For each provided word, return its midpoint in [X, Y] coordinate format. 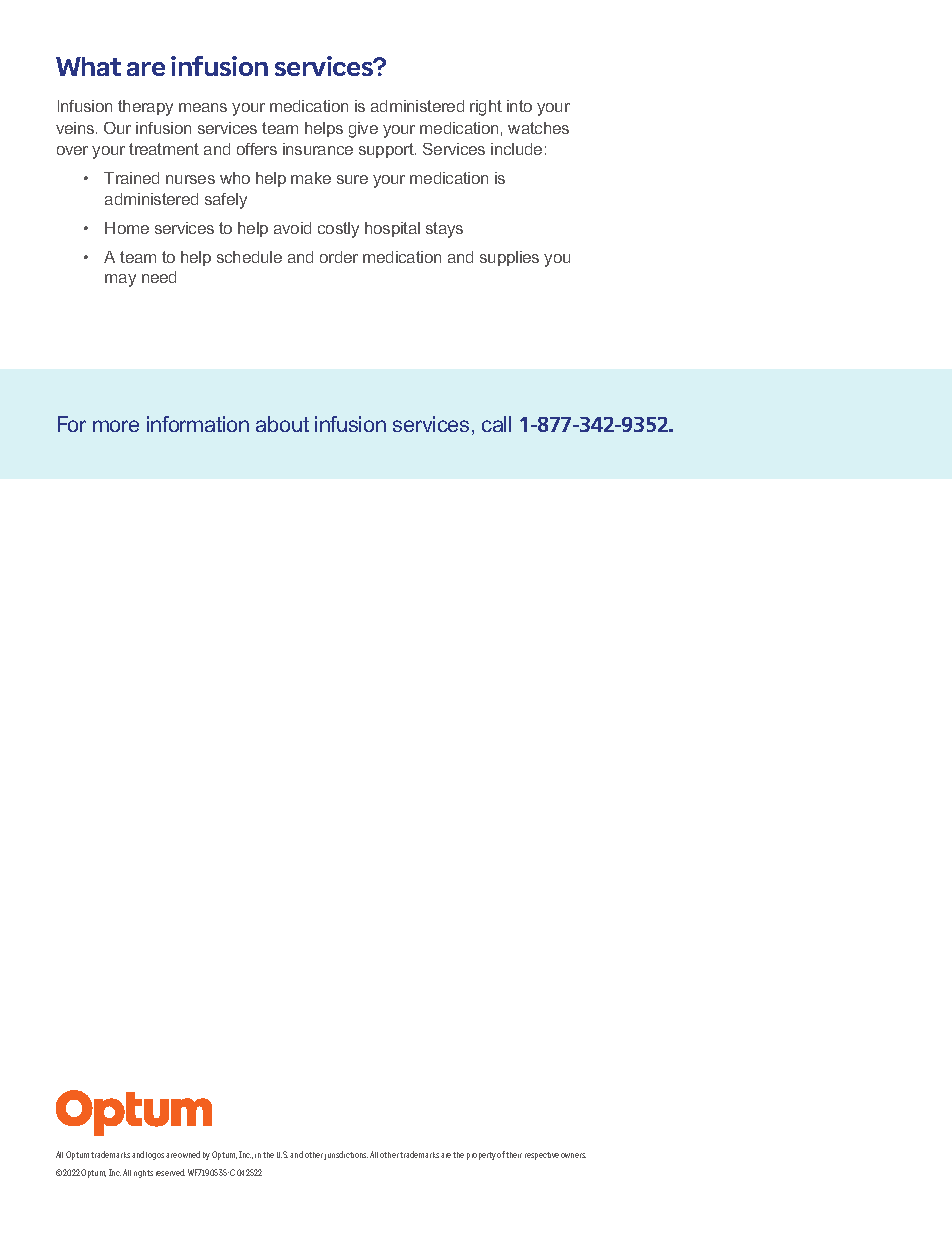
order [339, 257]
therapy [145, 108]
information [198, 424]
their [514, 1155]
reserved [170, 1172]
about [282, 424]
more [116, 426]
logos [155, 1156]
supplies [509, 258]
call [496, 424]
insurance [318, 149]
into [519, 106]
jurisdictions [346, 1155]
